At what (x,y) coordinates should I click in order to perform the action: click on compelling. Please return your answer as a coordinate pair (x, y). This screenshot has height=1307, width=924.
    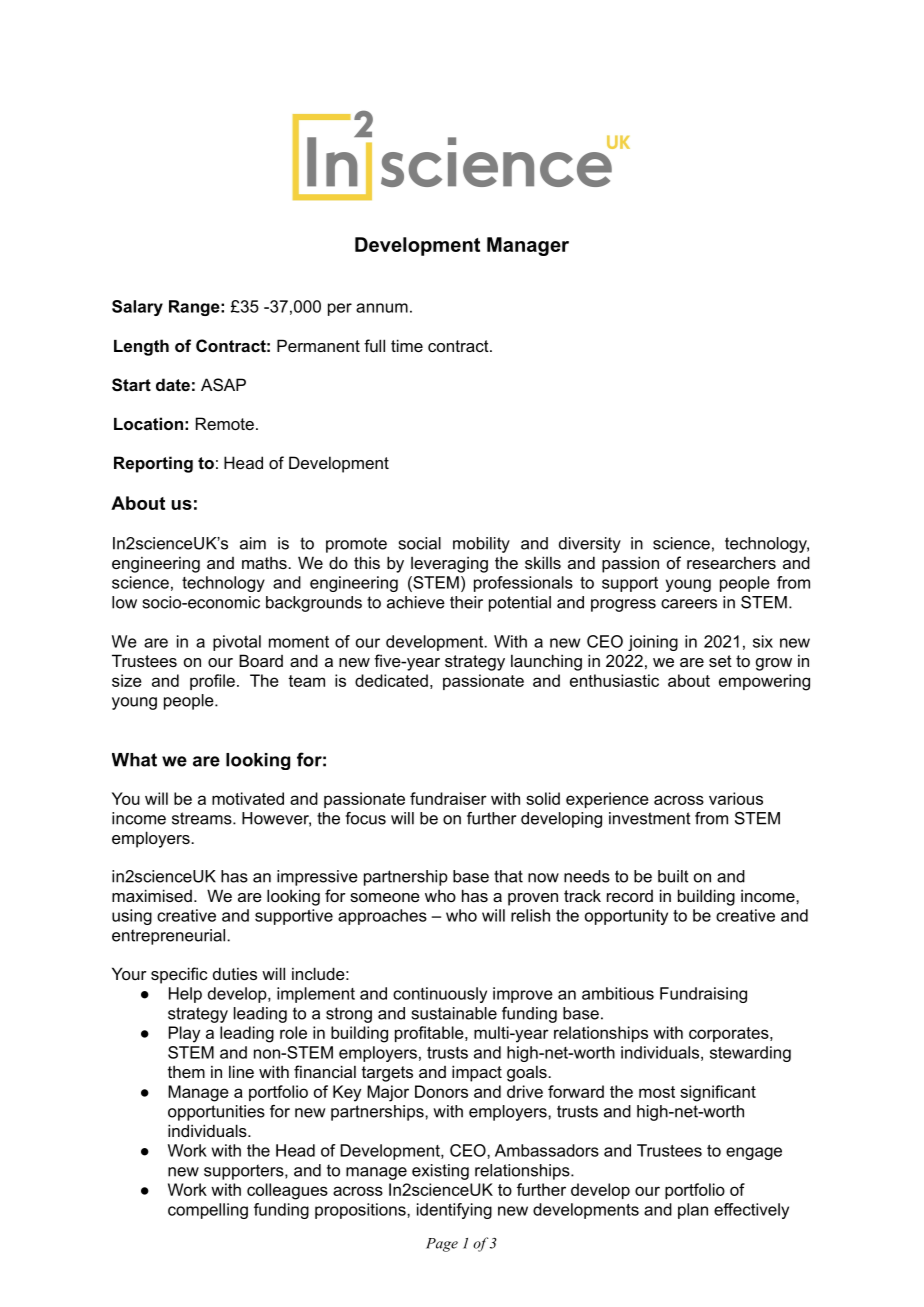
    Looking at the image, I should click on (208, 1211).
